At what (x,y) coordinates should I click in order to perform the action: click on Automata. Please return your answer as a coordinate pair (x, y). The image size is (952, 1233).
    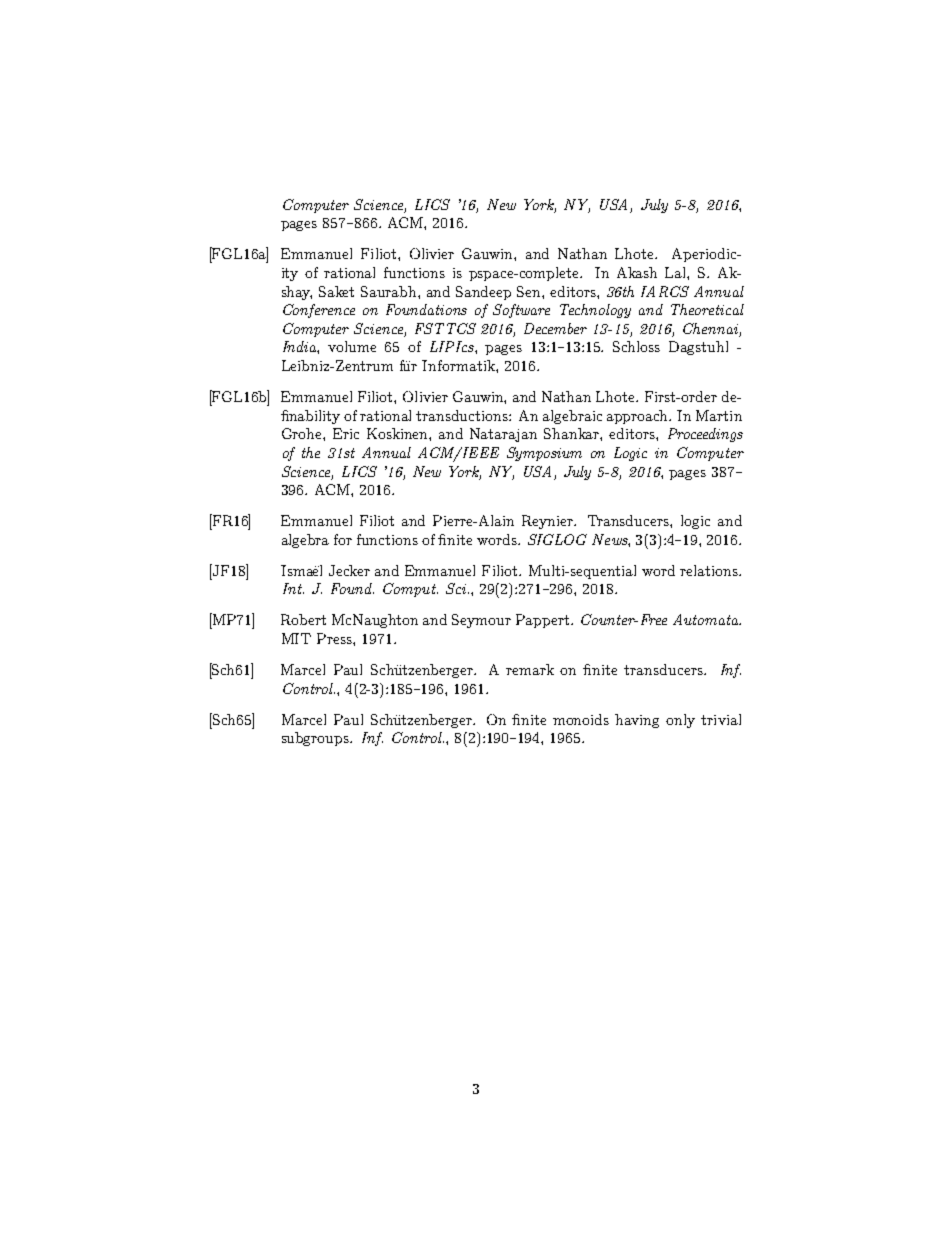
    Looking at the image, I should click on (707, 619).
